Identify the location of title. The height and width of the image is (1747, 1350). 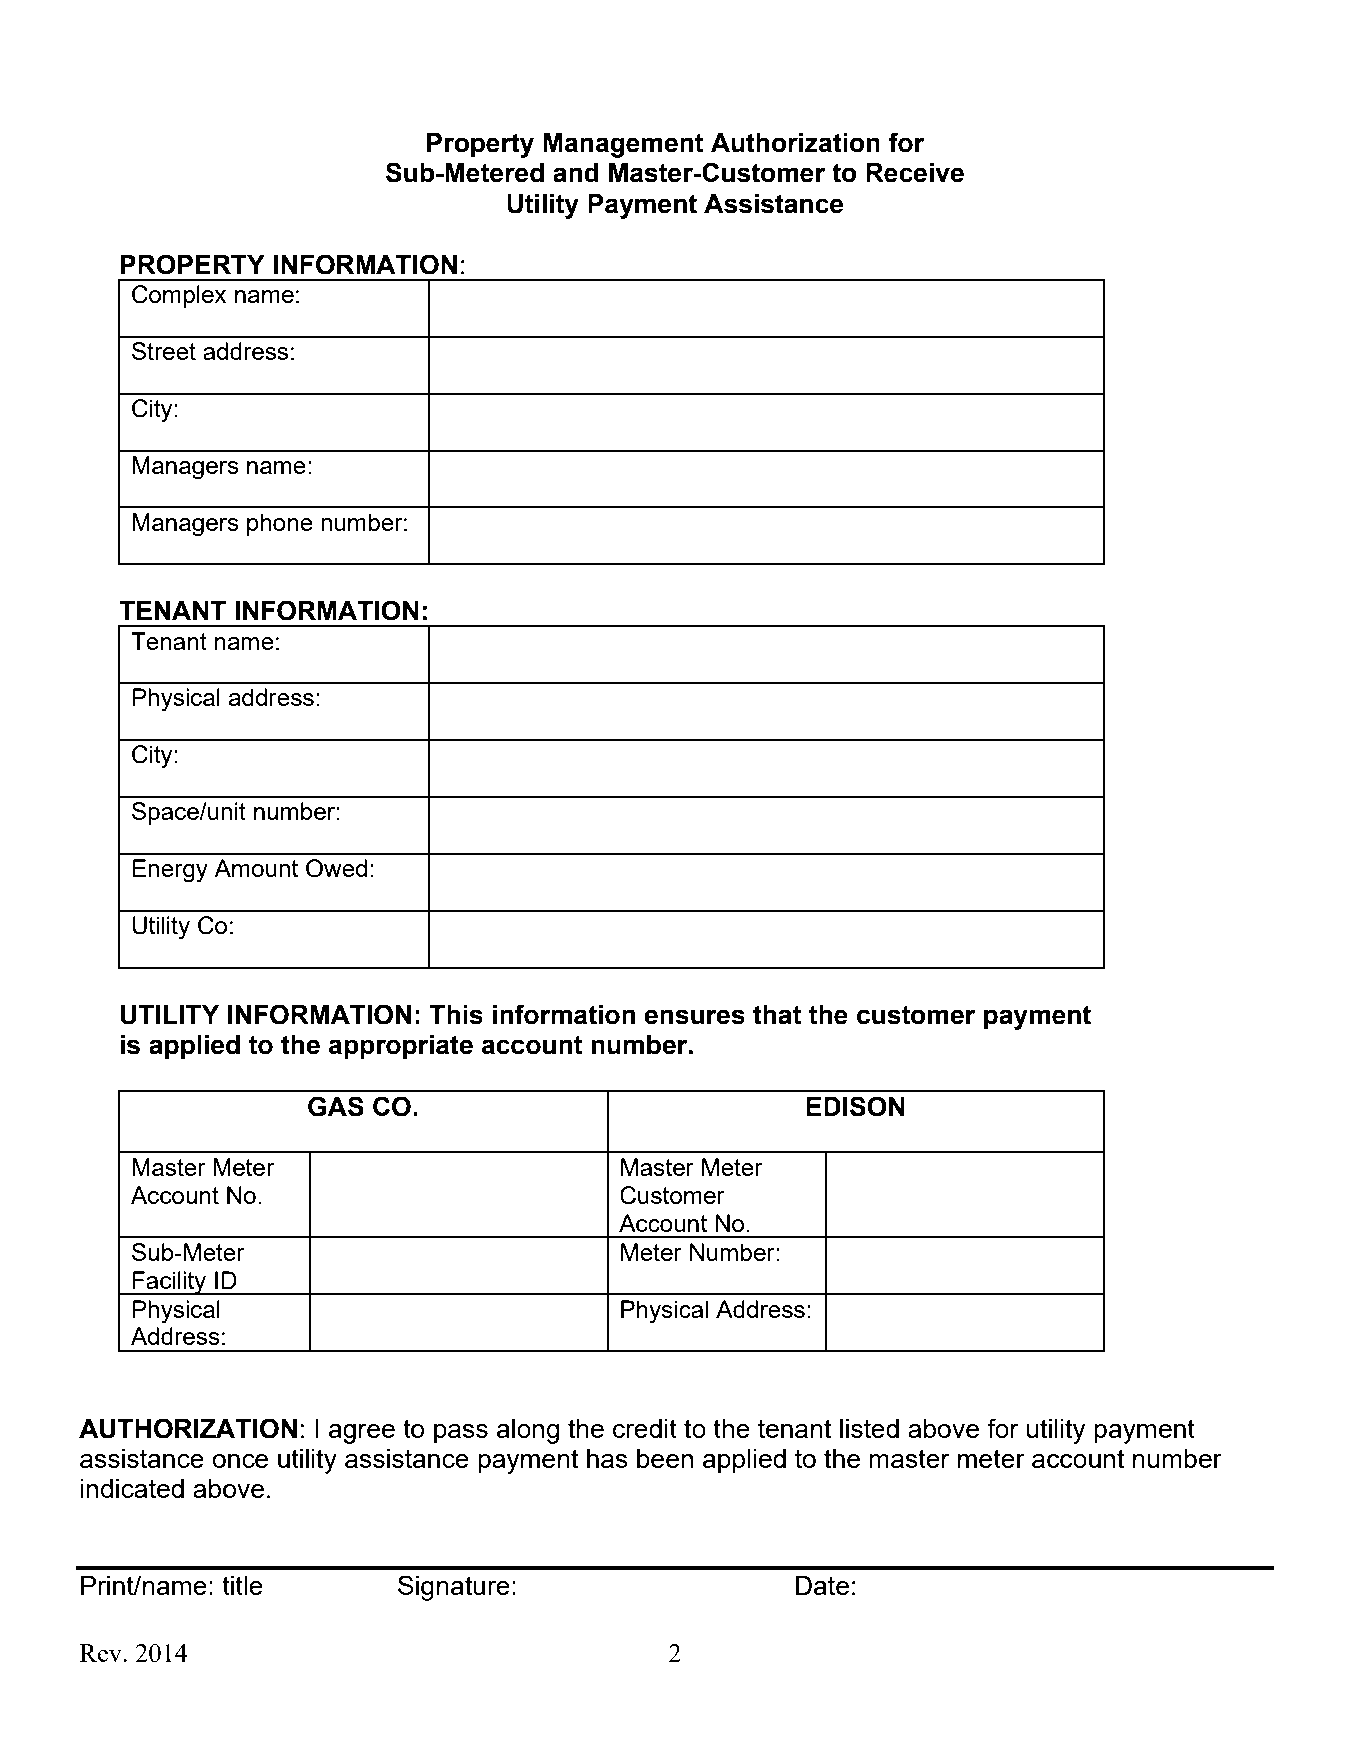
(242, 1585).
